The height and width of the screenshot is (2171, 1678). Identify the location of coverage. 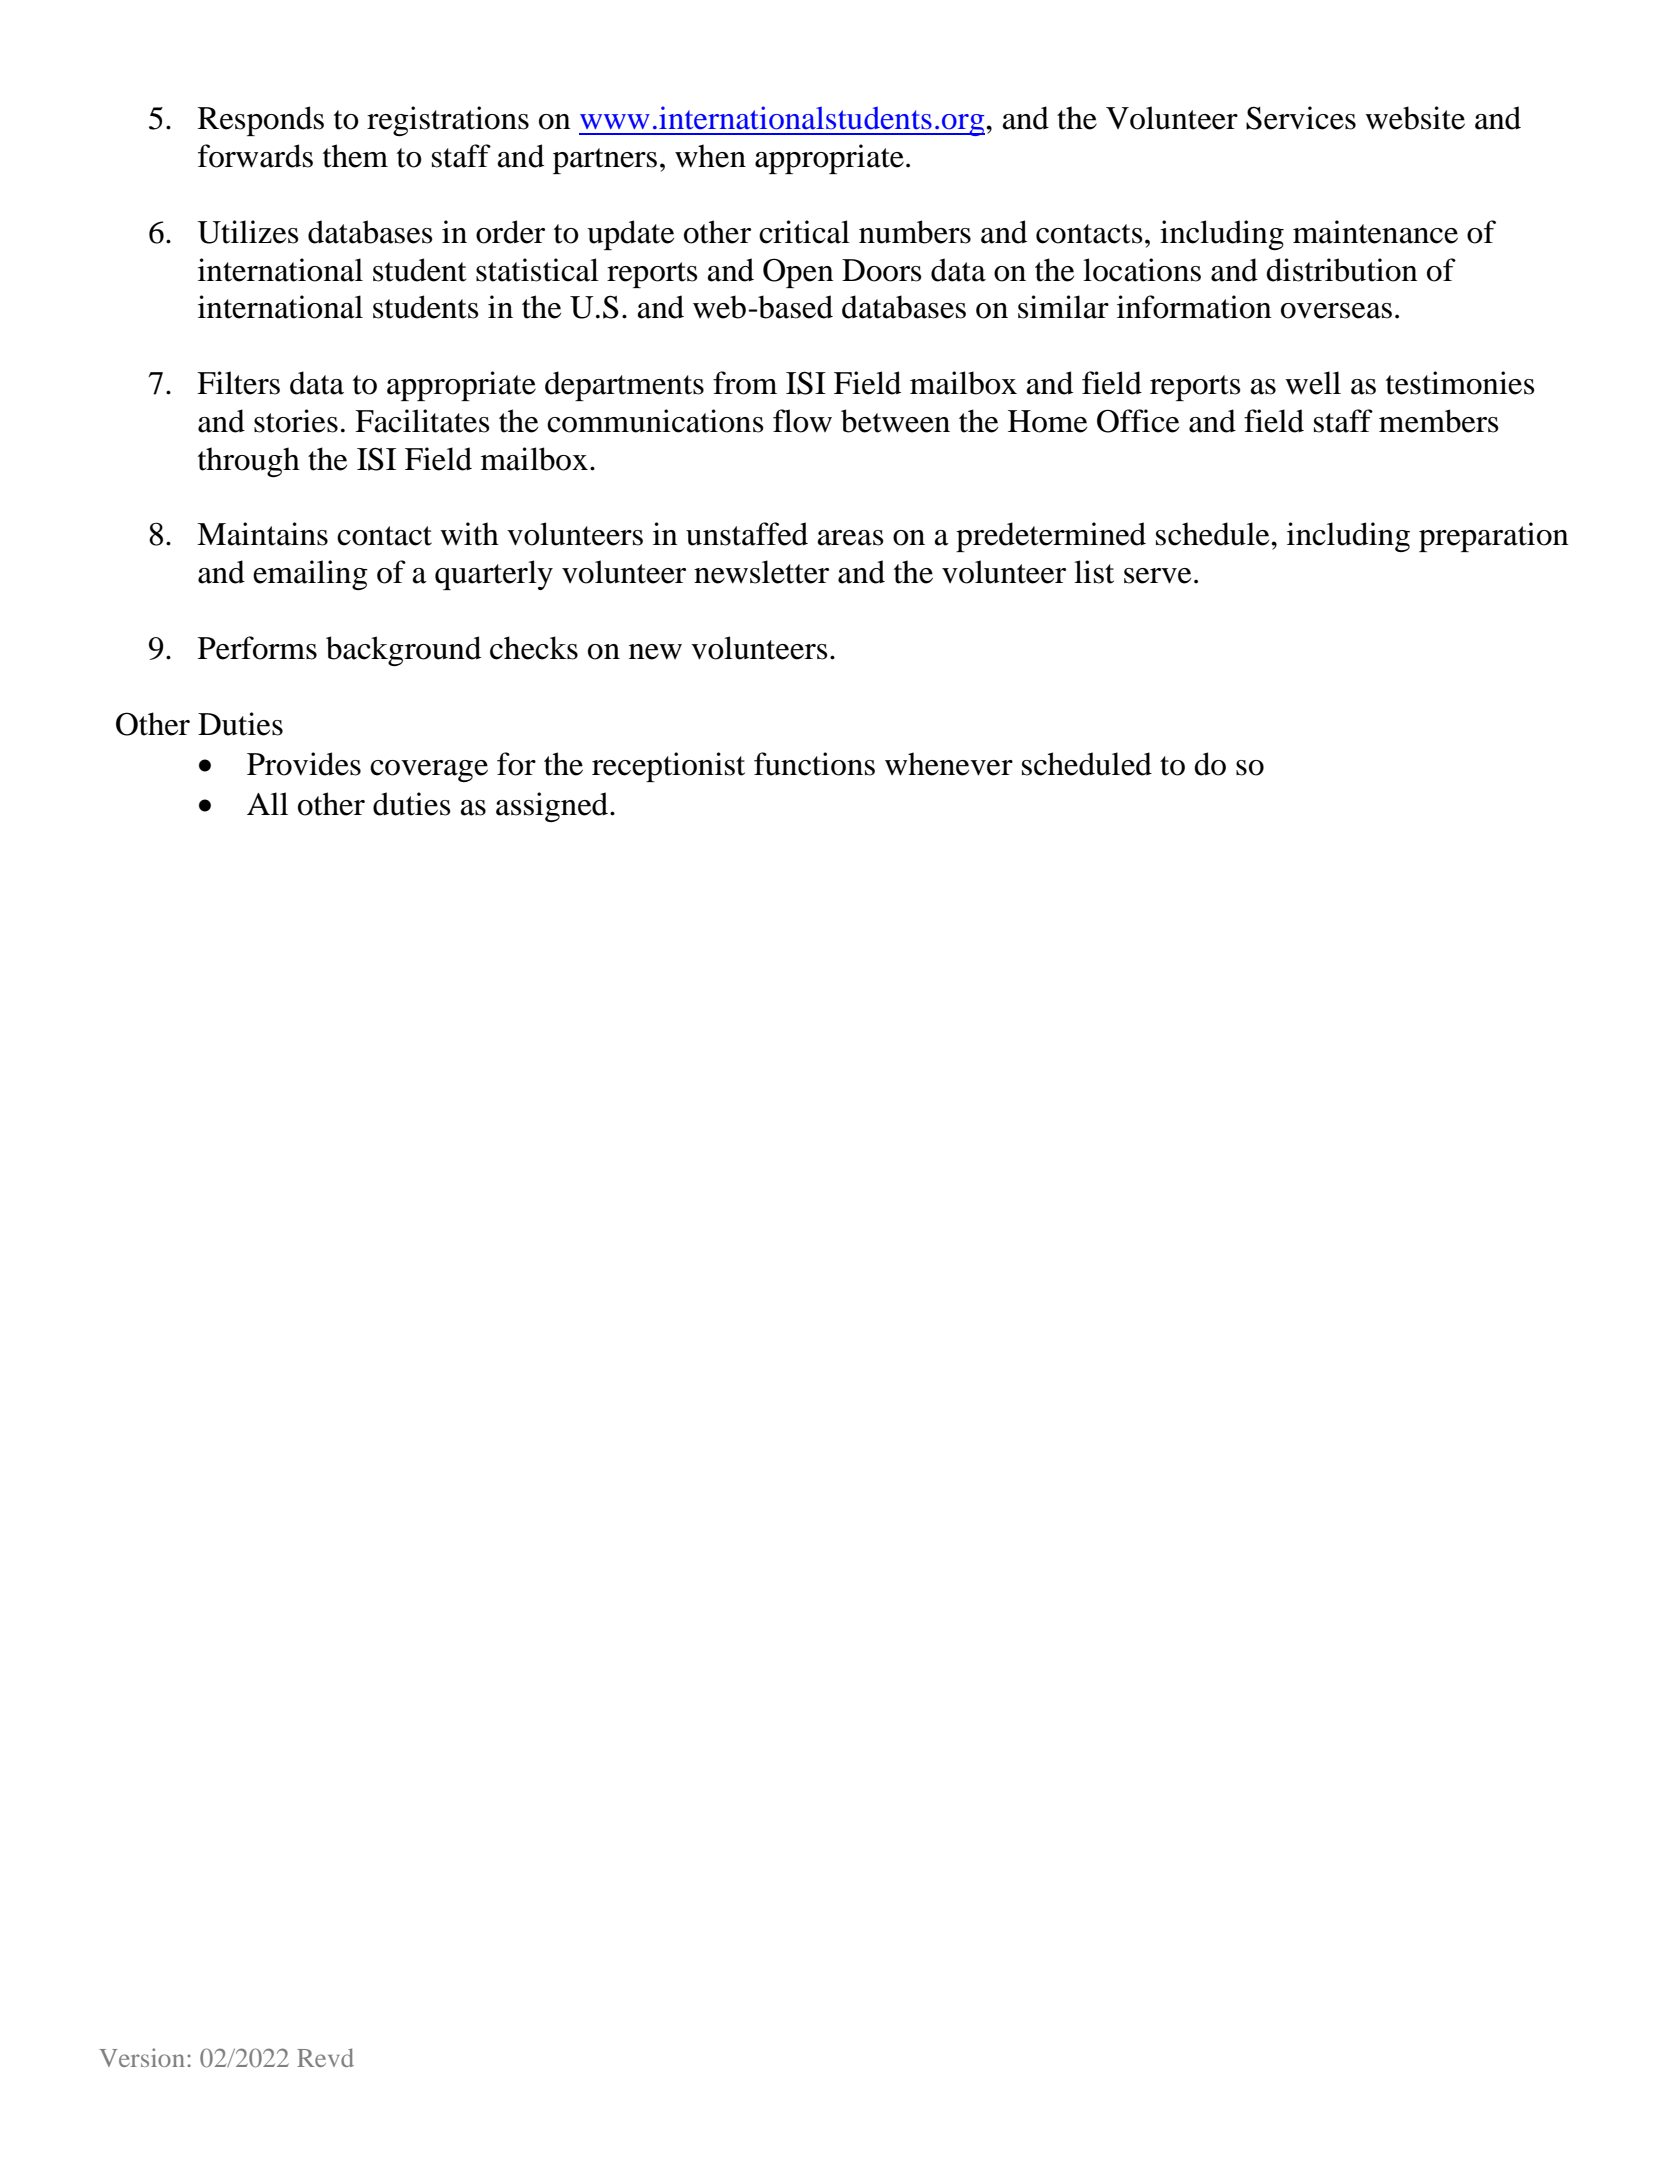
(429, 771).
